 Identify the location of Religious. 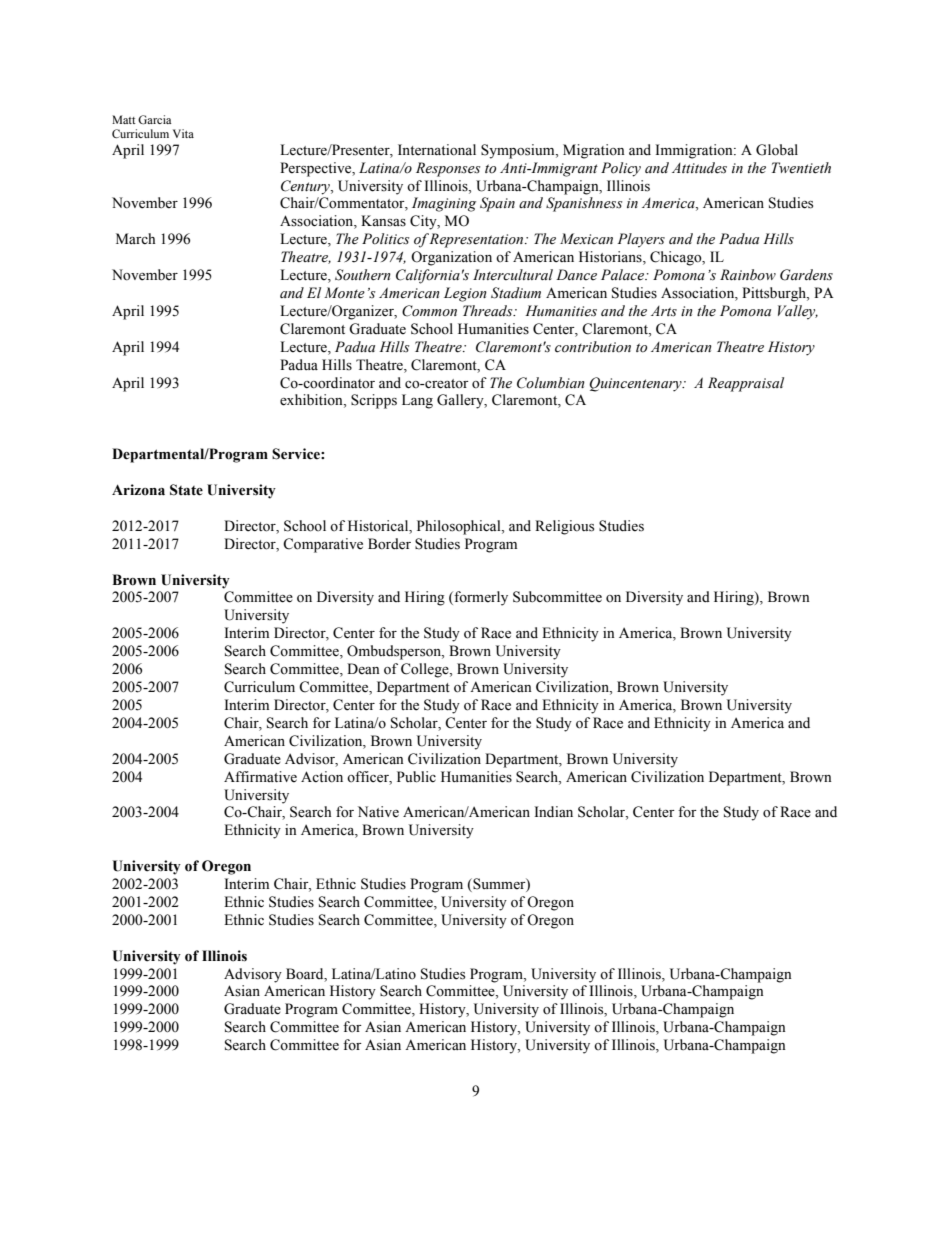
(564, 527).
